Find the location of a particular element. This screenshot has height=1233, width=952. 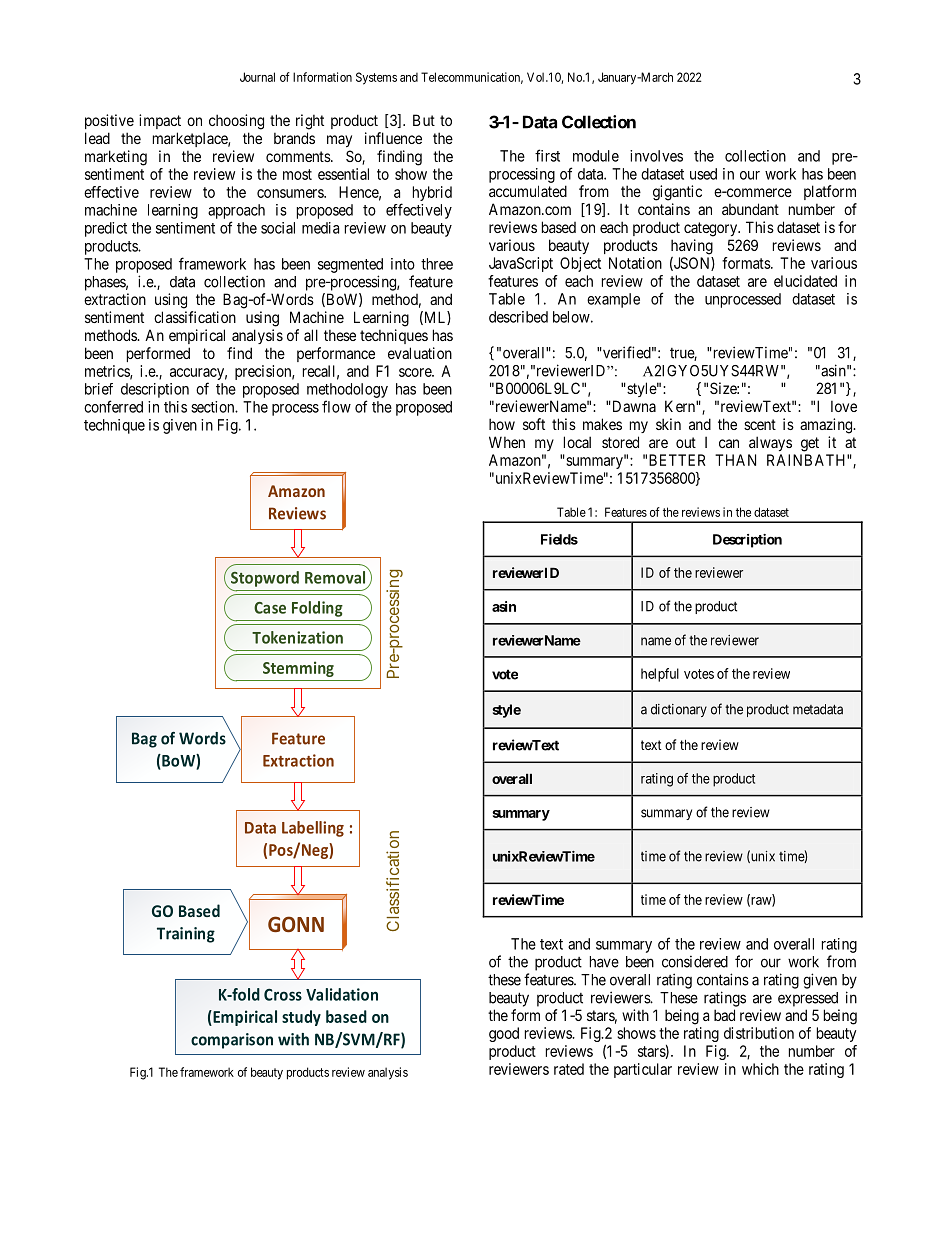

Stemming is located at coordinates (298, 669).
